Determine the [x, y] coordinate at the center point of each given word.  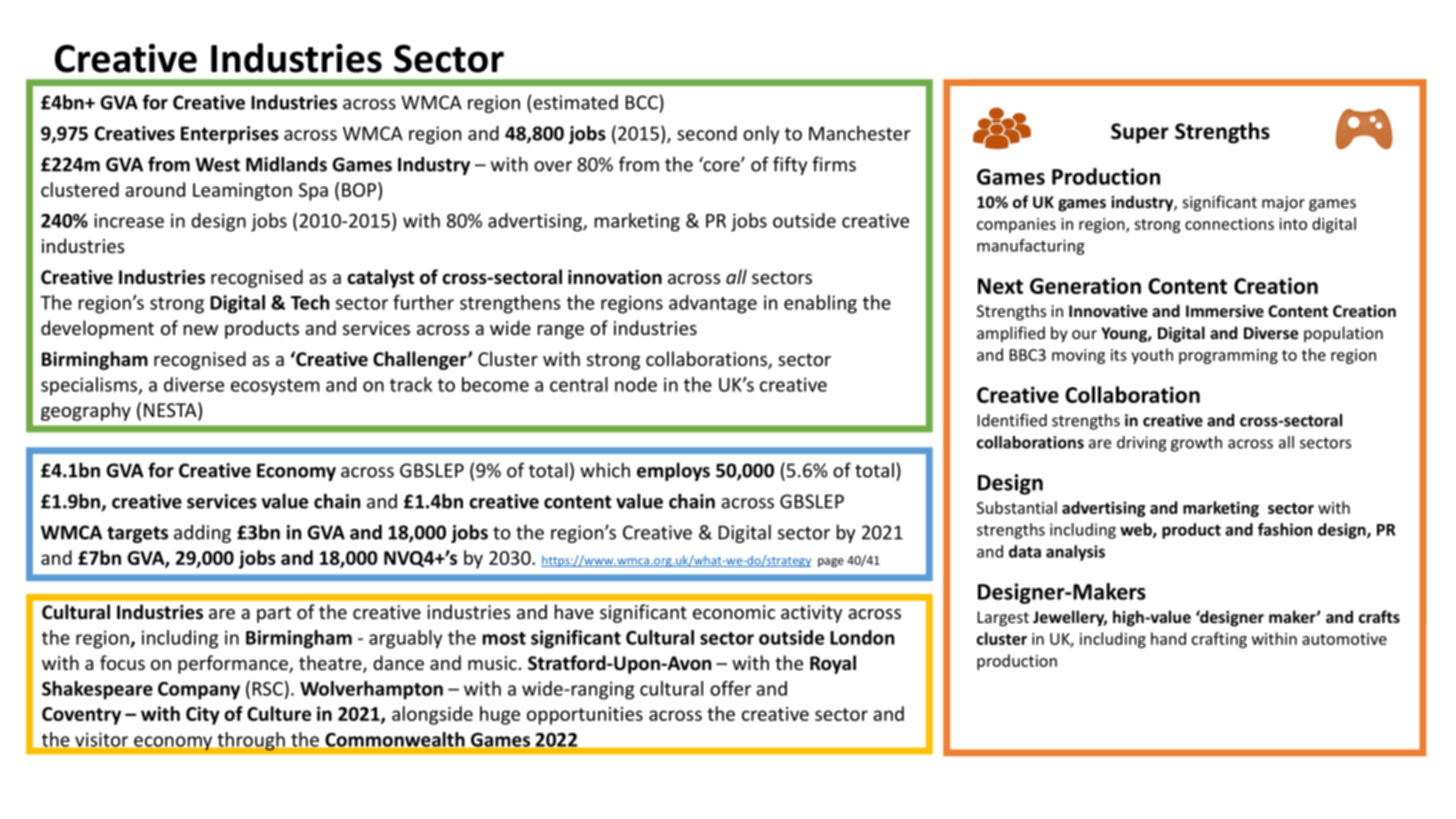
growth [1196, 444]
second [707, 133]
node [636, 384]
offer [730, 688]
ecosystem [275, 387]
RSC [267, 689]
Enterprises [230, 135]
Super [1140, 133]
